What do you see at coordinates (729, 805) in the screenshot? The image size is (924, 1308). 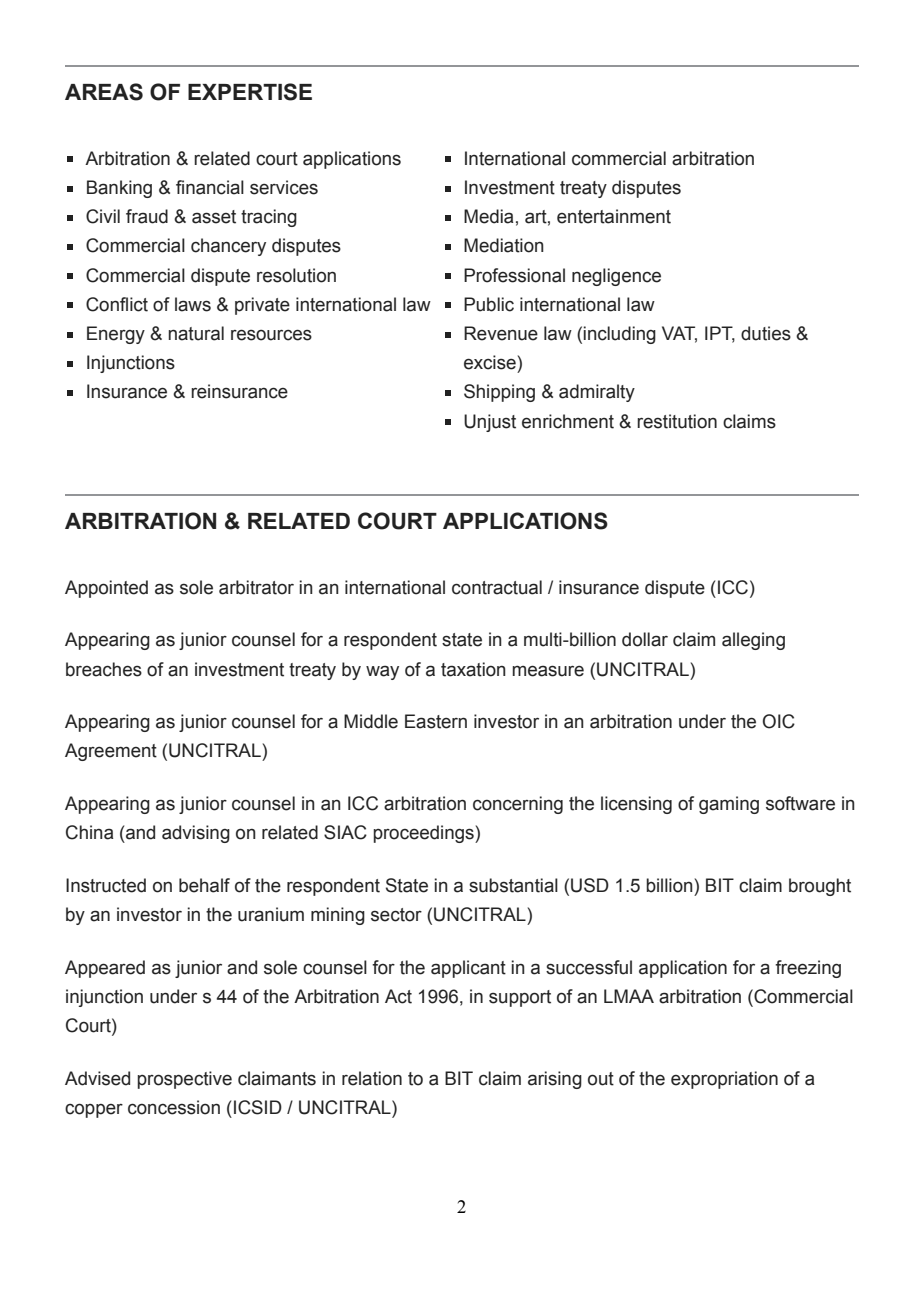 I see `gaming` at bounding box center [729, 805].
